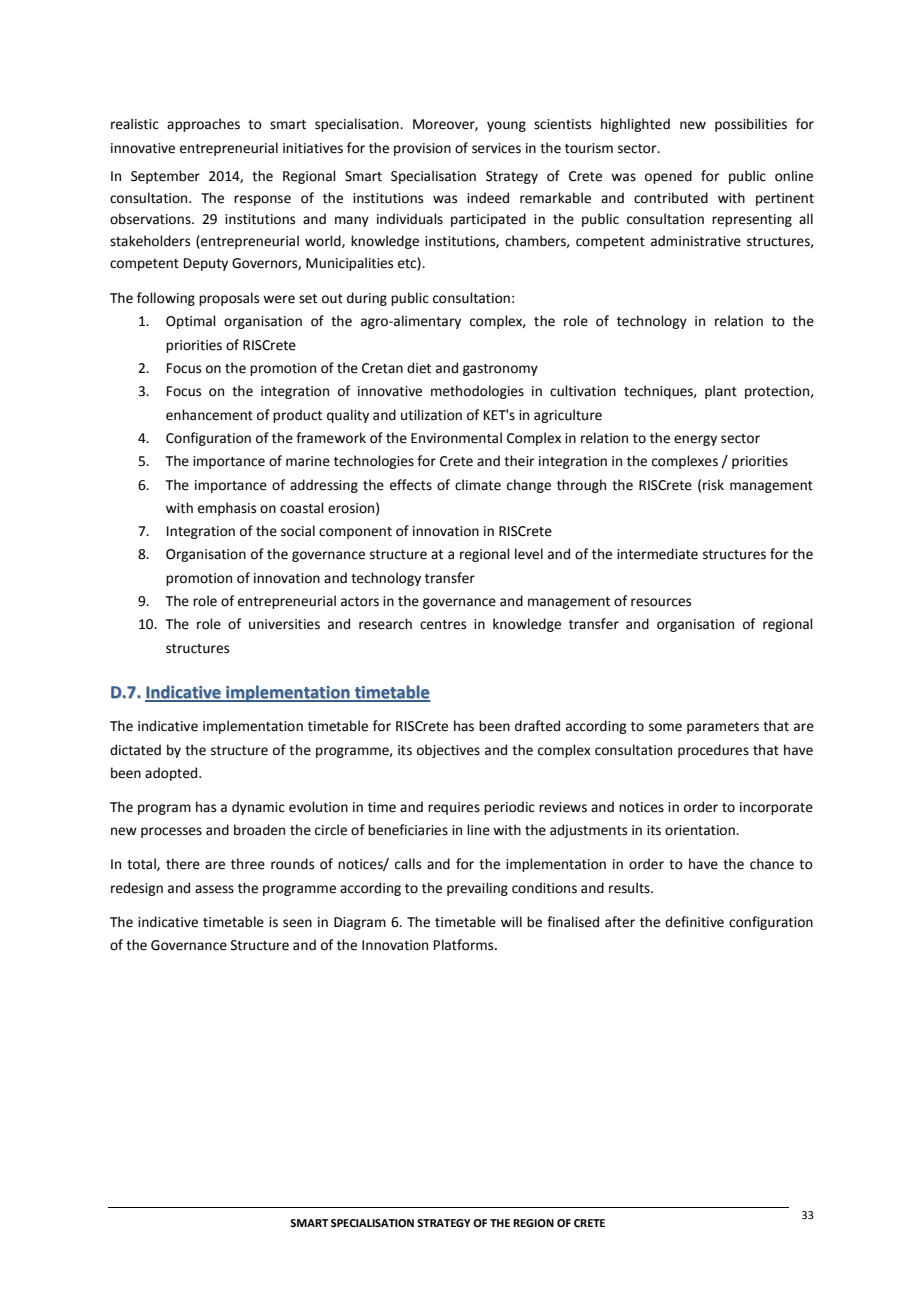  What do you see at coordinates (448, 751) in the screenshot?
I see `objectives` at bounding box center [448, 751].
